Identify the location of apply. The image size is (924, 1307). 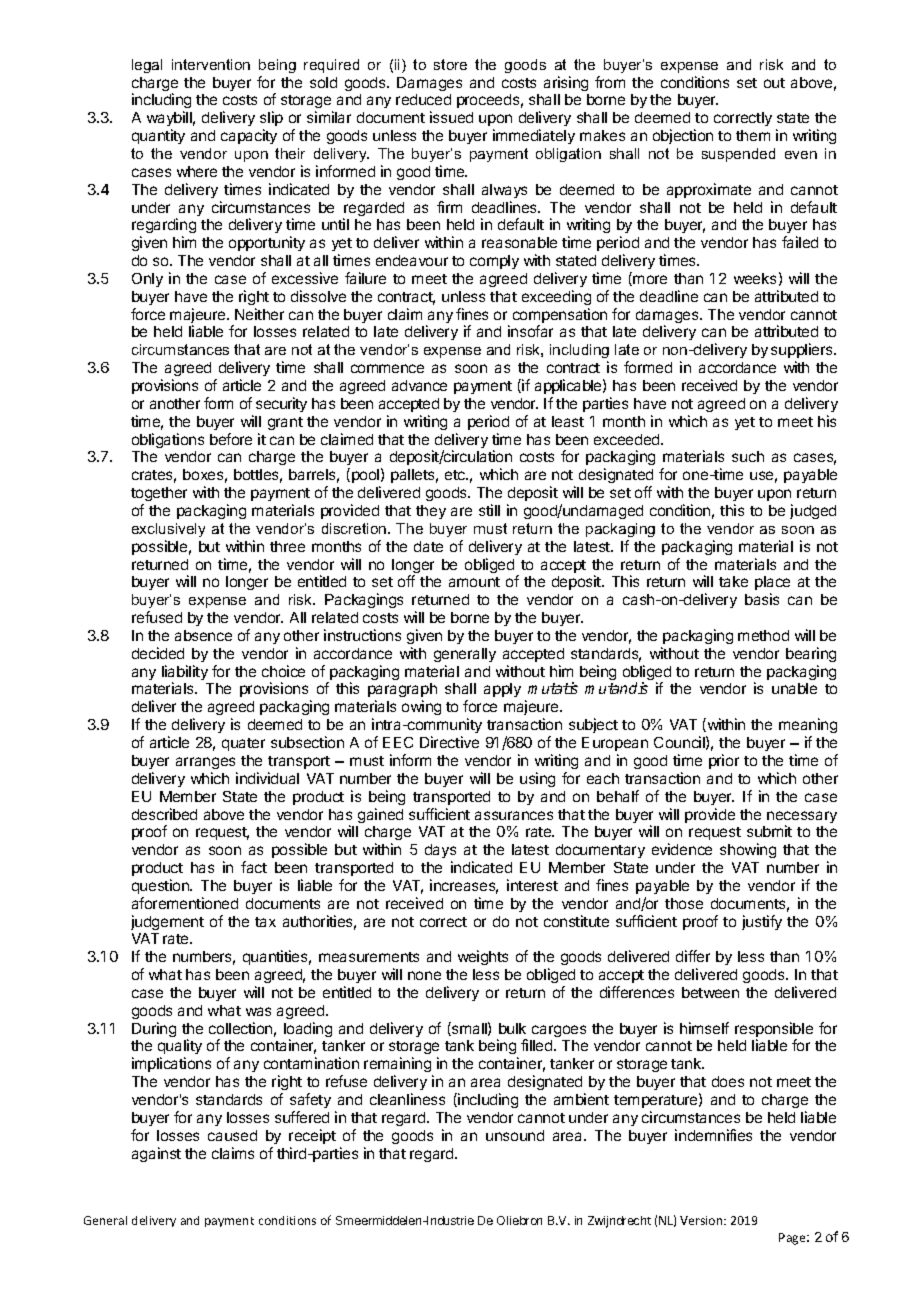
(502, 690).
